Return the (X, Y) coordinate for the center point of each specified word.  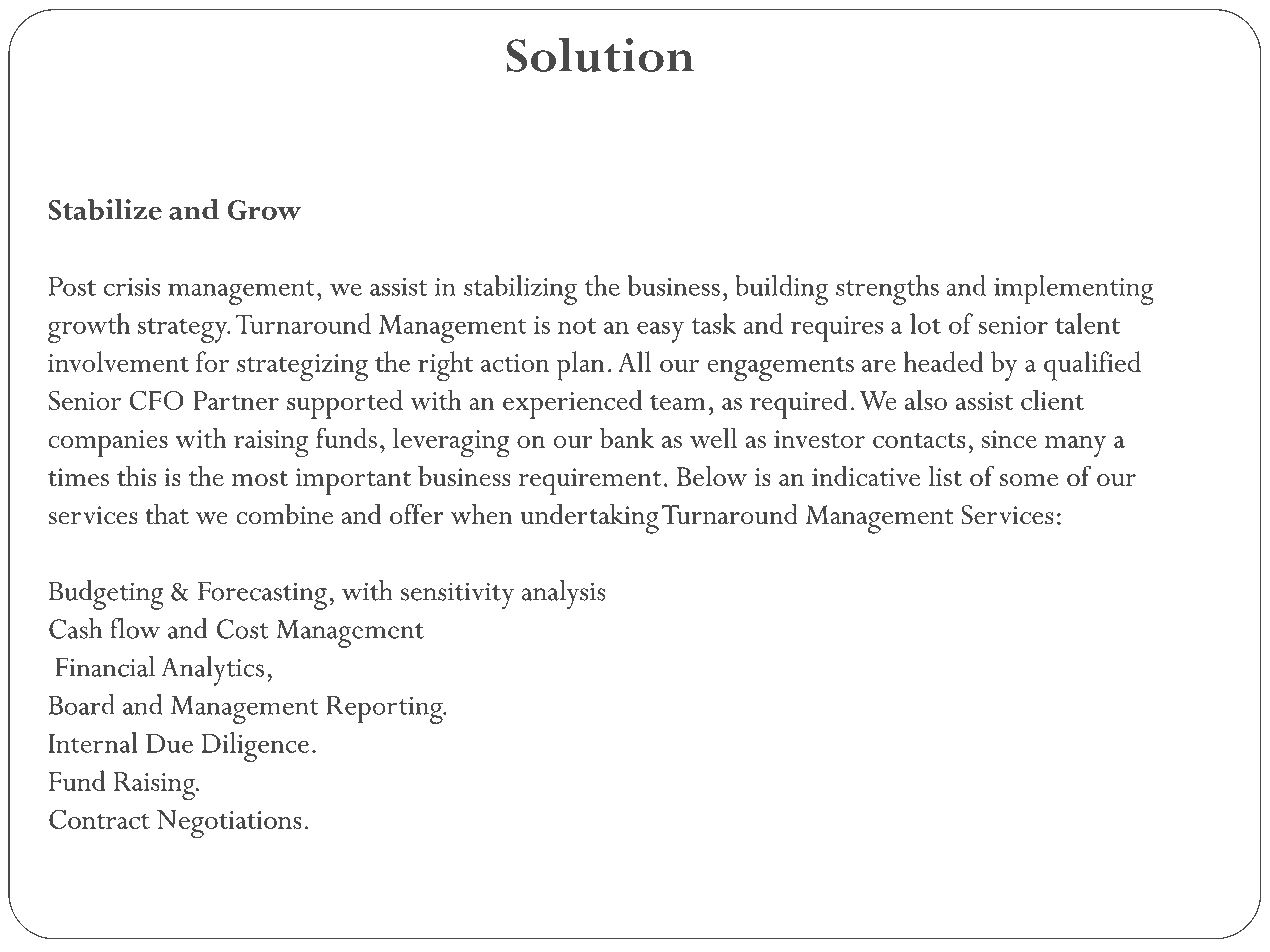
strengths (887, 290)
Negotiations (229, 824)
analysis (564, 595)
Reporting (385, 710)
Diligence (255, 747)
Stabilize (105, 209)
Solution (600, 55)
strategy (183, 330)
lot (925, 323)
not (577, 326)
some (1029, 480)
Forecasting (262, 595)
